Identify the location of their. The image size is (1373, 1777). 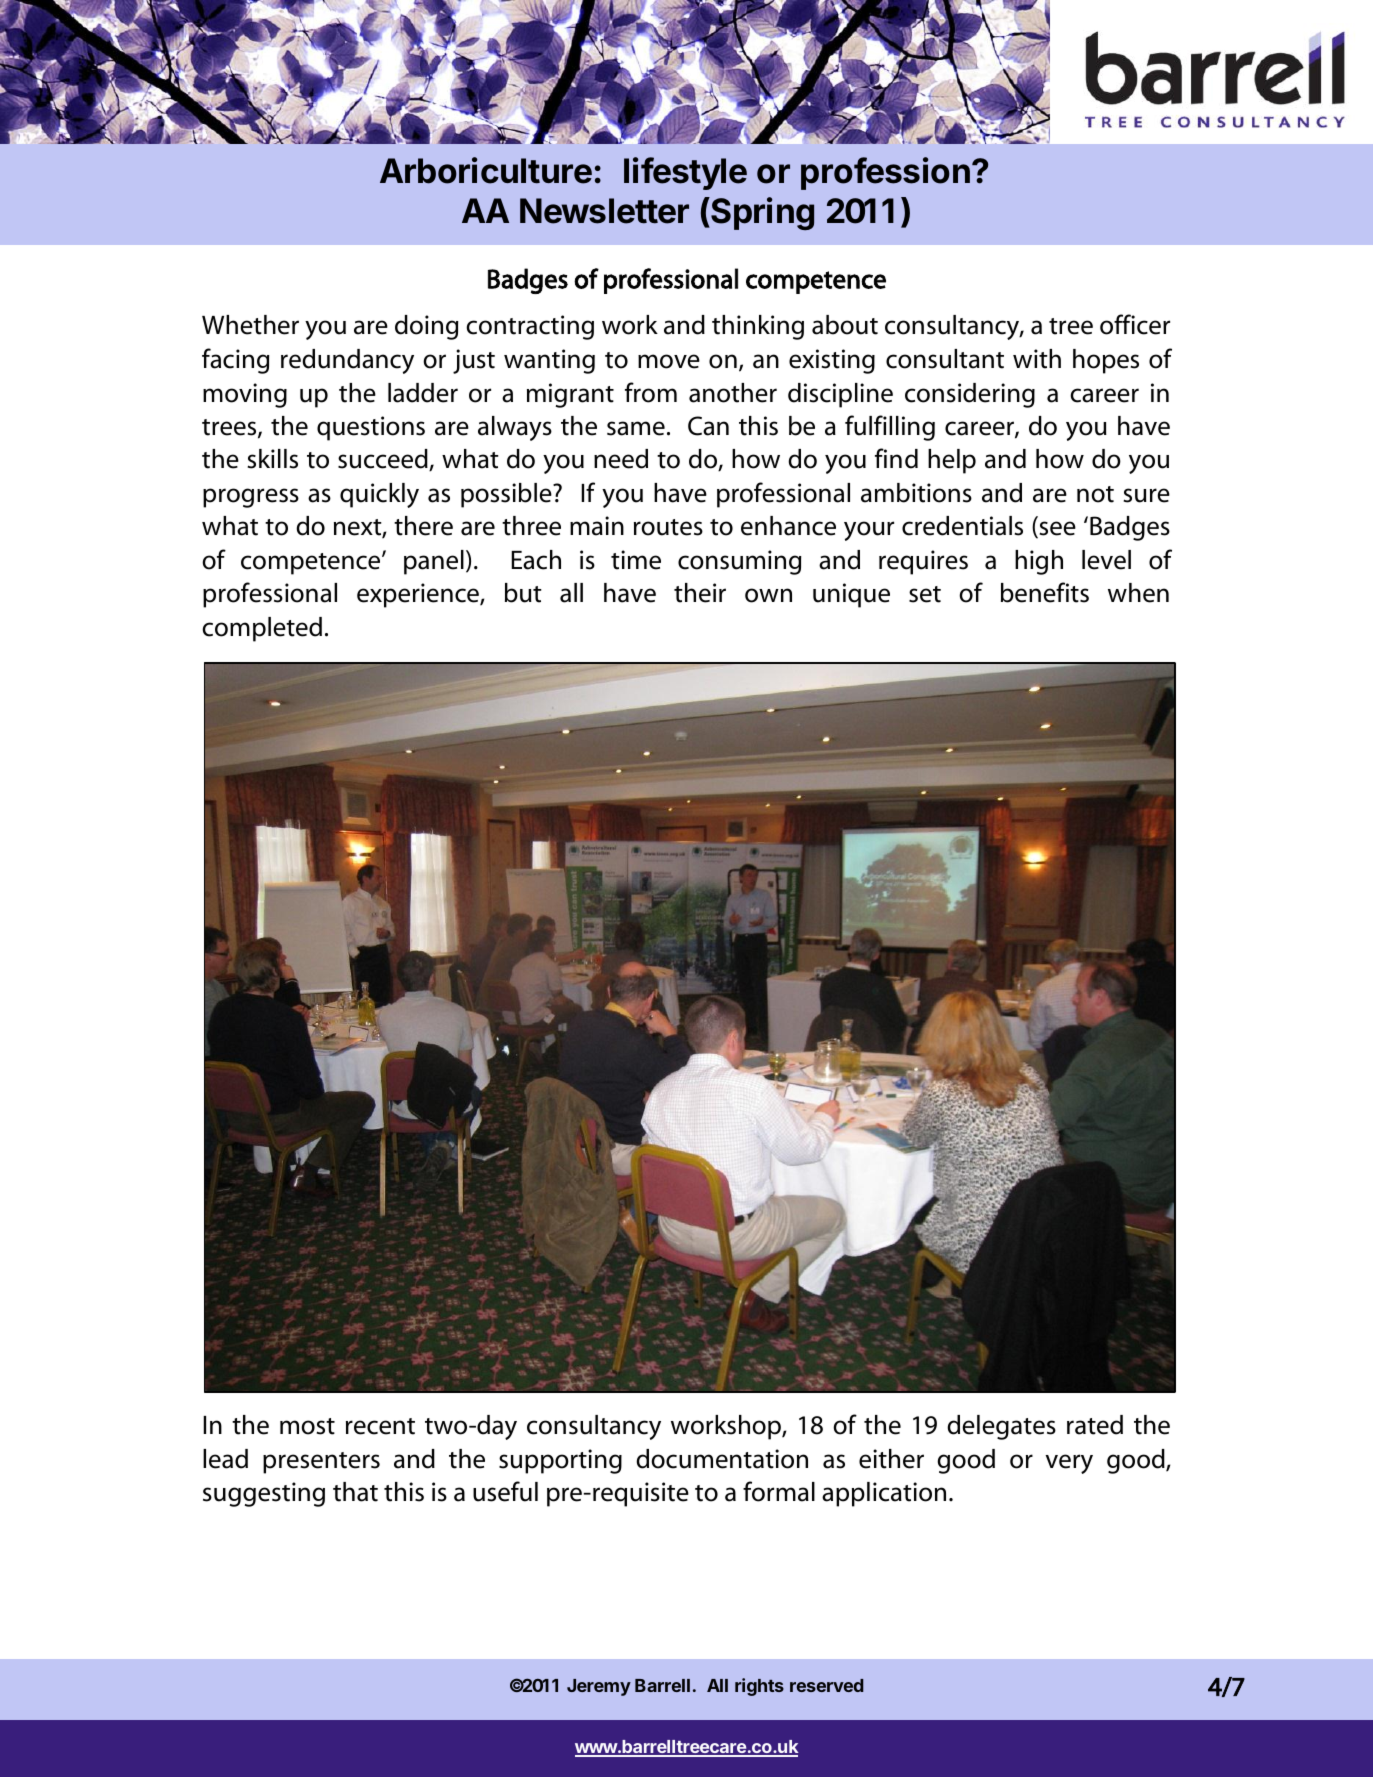
(700, 593).
